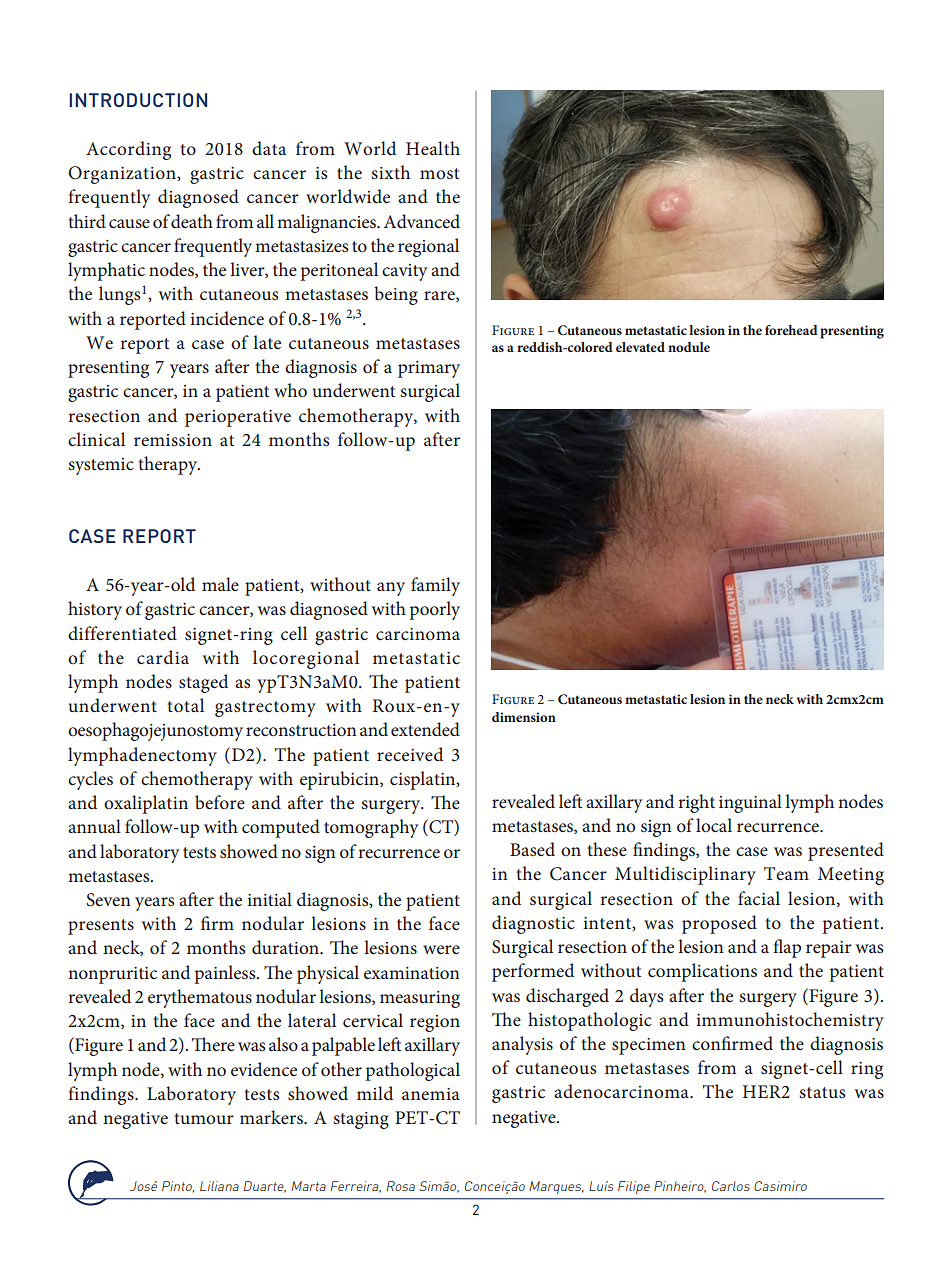 Image resolution: width=952 pixels, height=1270 pixels. Describe the element at coordinates (689, 347) in the screenshot. I see `nodule` at that location.
